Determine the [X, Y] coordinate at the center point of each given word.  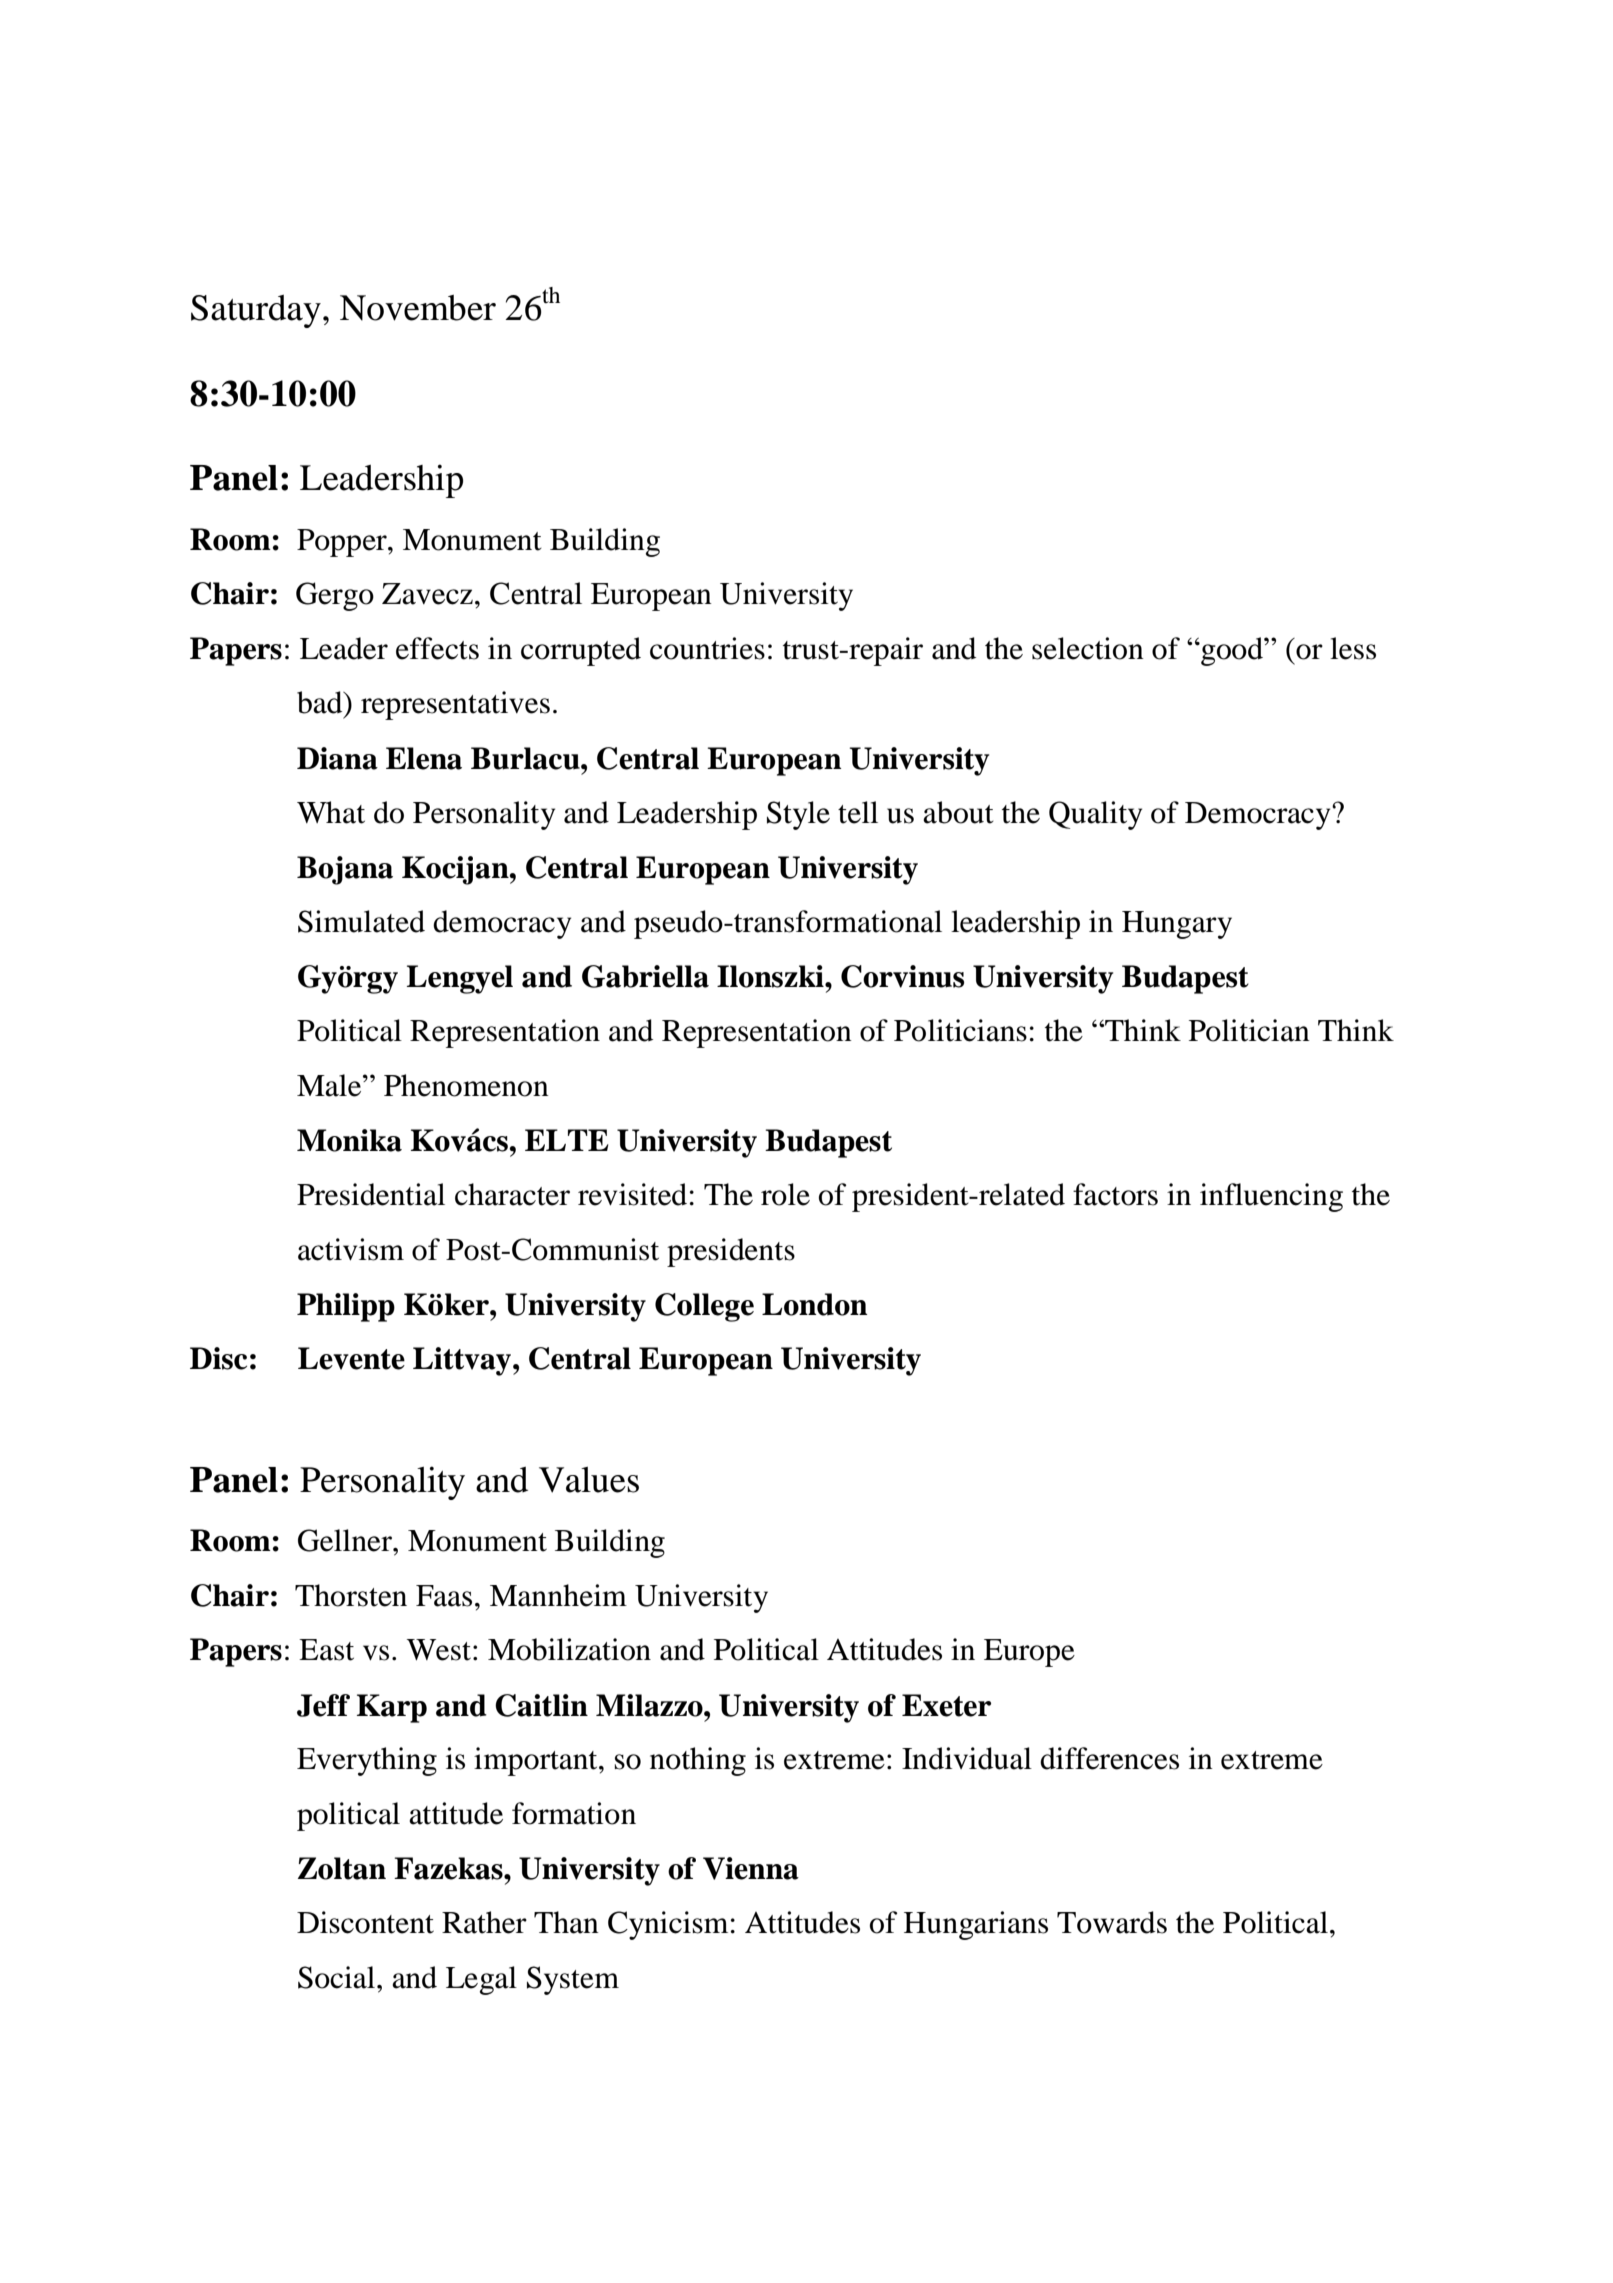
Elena [424, 758]
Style [798, 815]
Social [338, 1977]
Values [589, 1480]
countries [707, 648]
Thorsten [351, 1595]
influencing [1271, 1197]
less [1353, 648]
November [418, 308]
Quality [1095, 815]
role [785, 1194]
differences [1109, 1758]
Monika [349, 1140]
